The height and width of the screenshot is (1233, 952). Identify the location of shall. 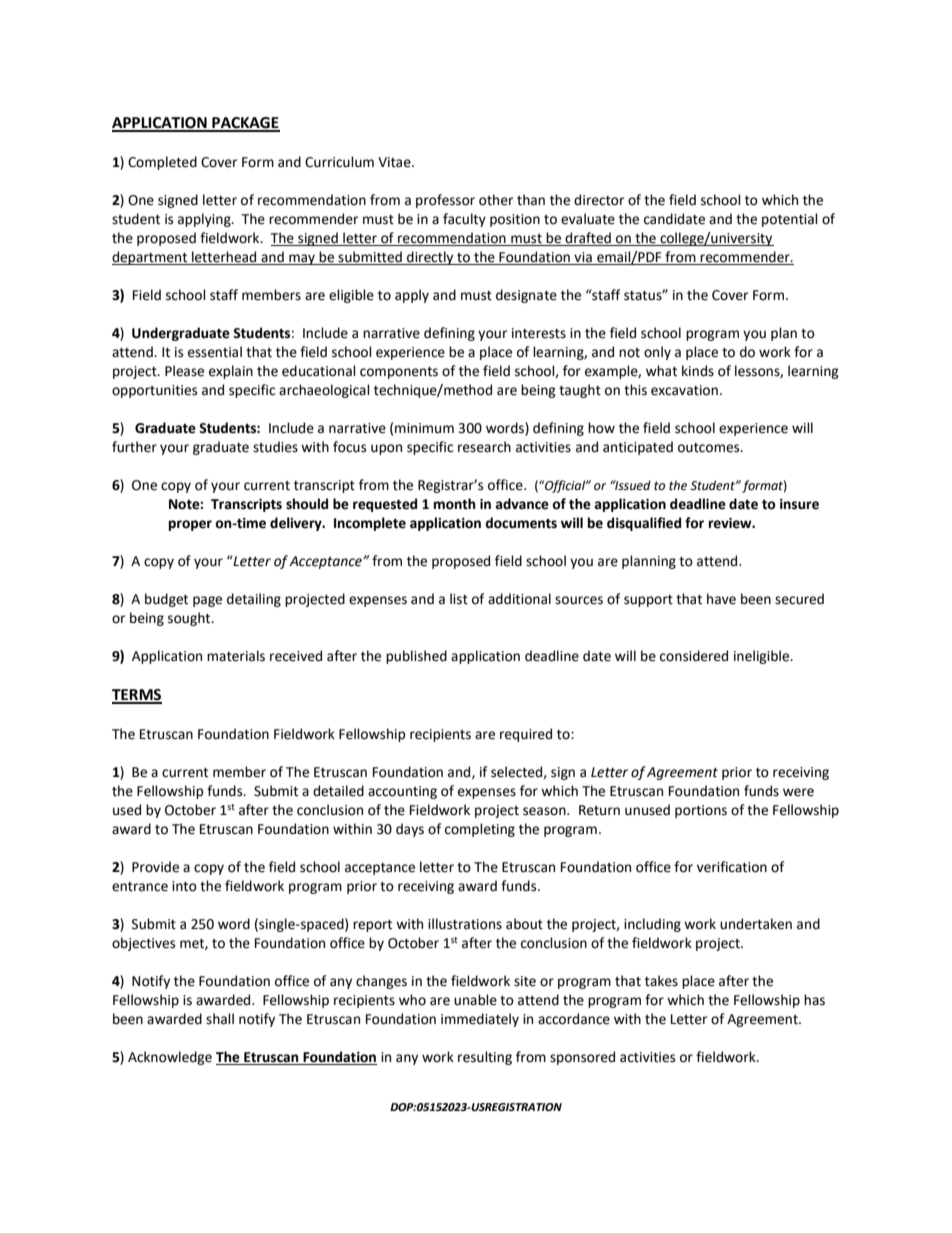
(220, 1019).
